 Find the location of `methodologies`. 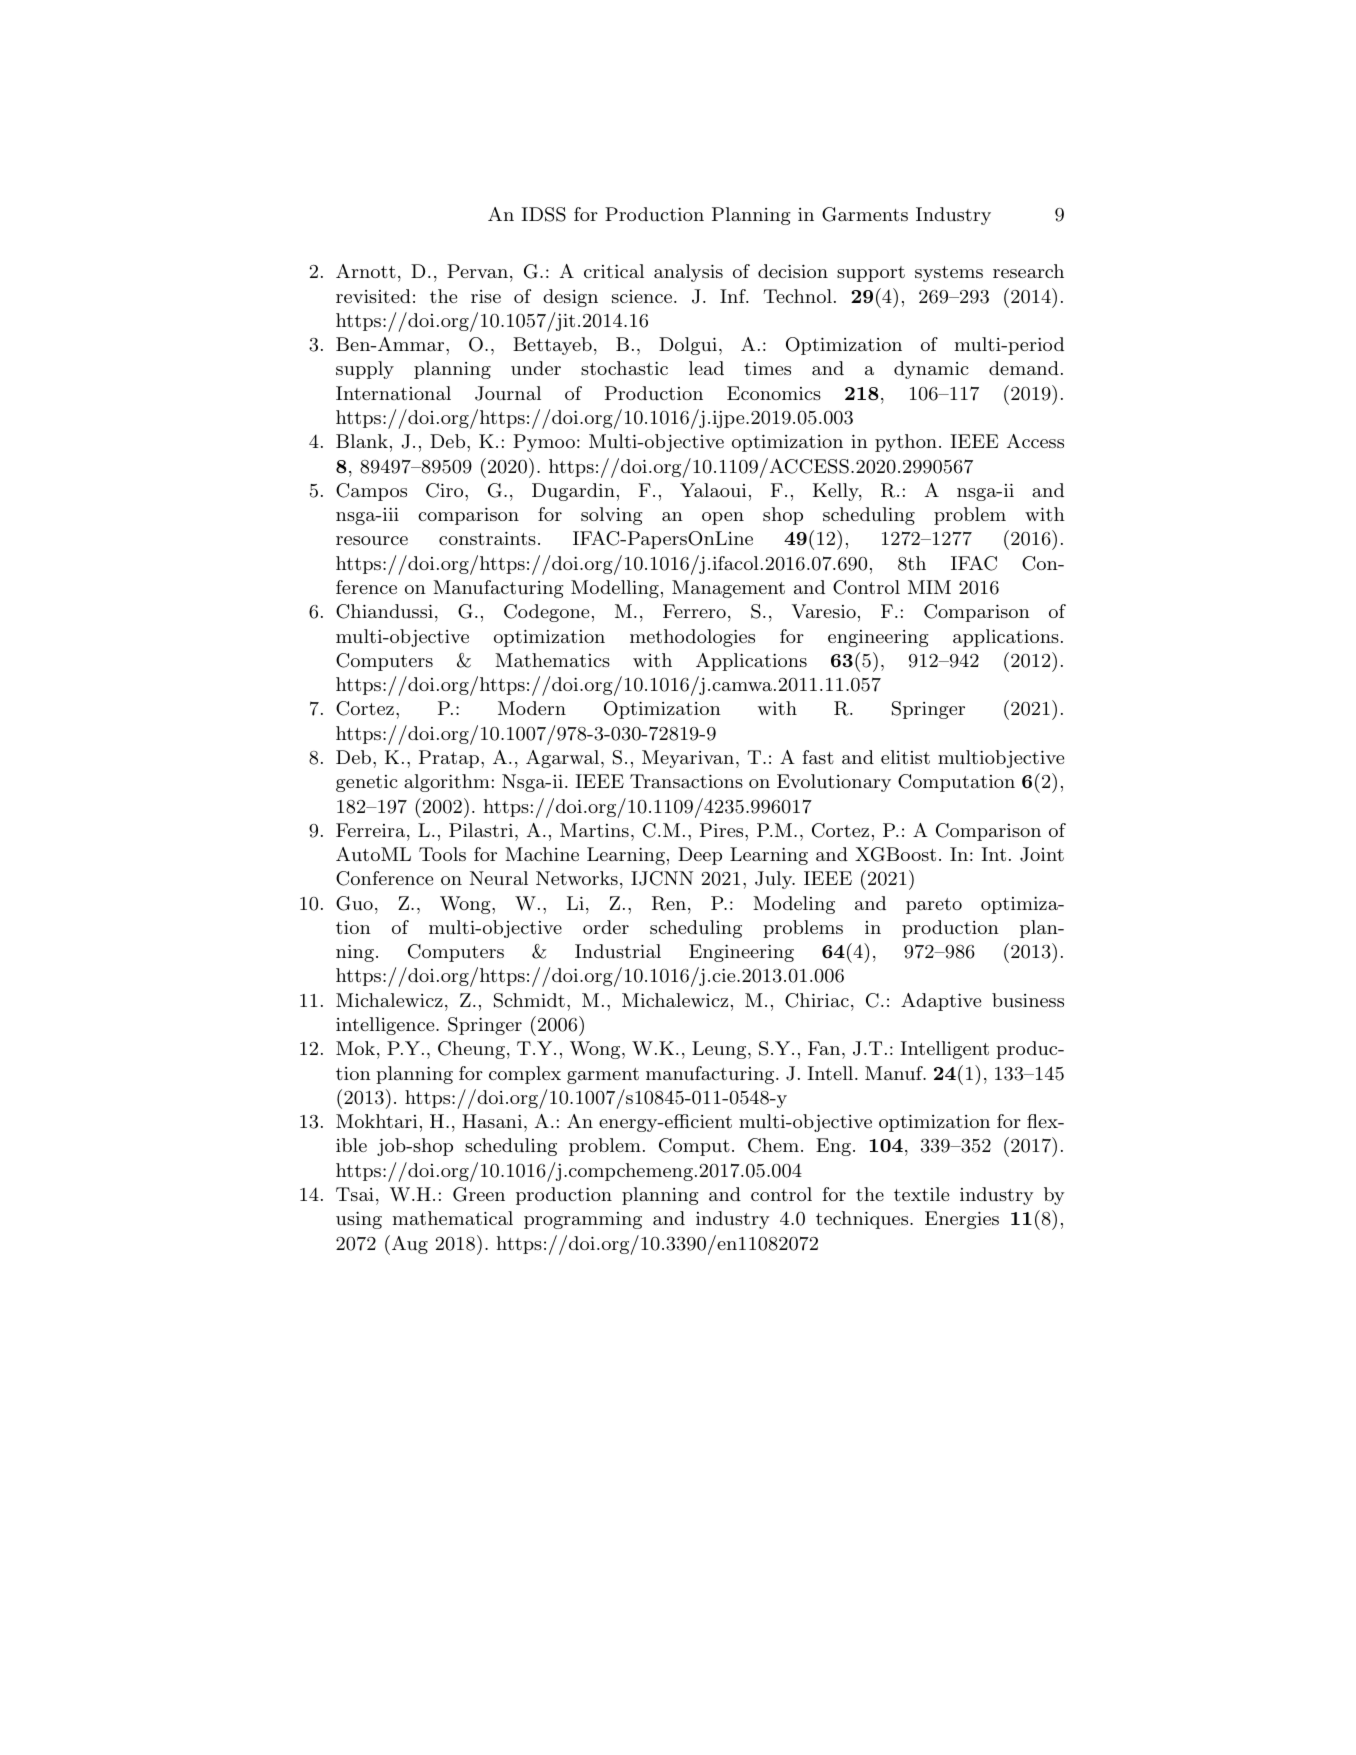

methodologies is located at coordinates (692, 638).
